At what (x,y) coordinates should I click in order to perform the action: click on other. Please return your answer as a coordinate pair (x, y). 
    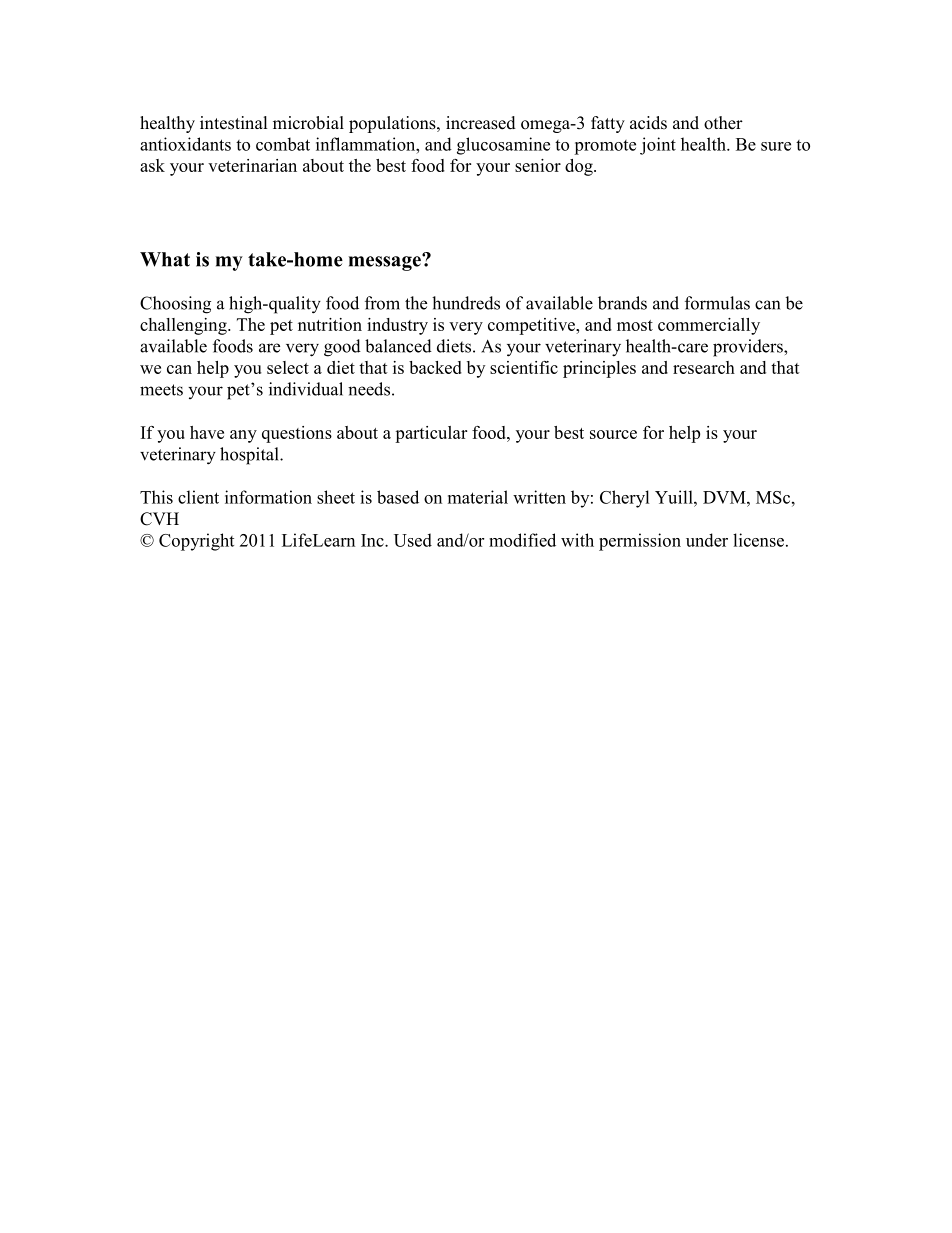
    Looking at the image, I should click on (723, 123).
